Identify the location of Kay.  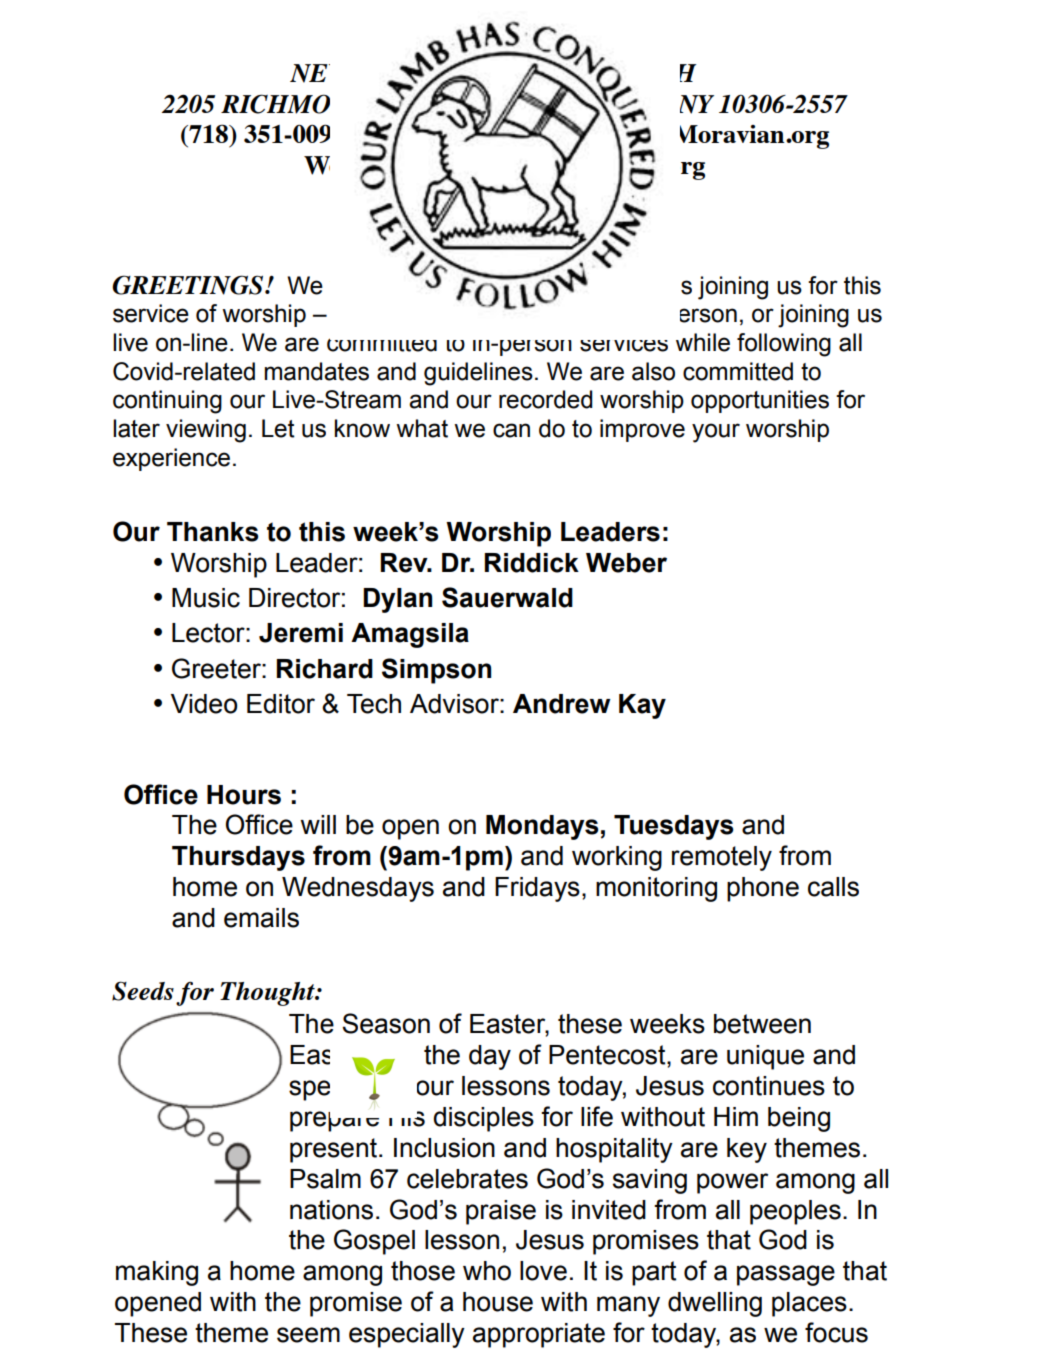
(642, 706).
